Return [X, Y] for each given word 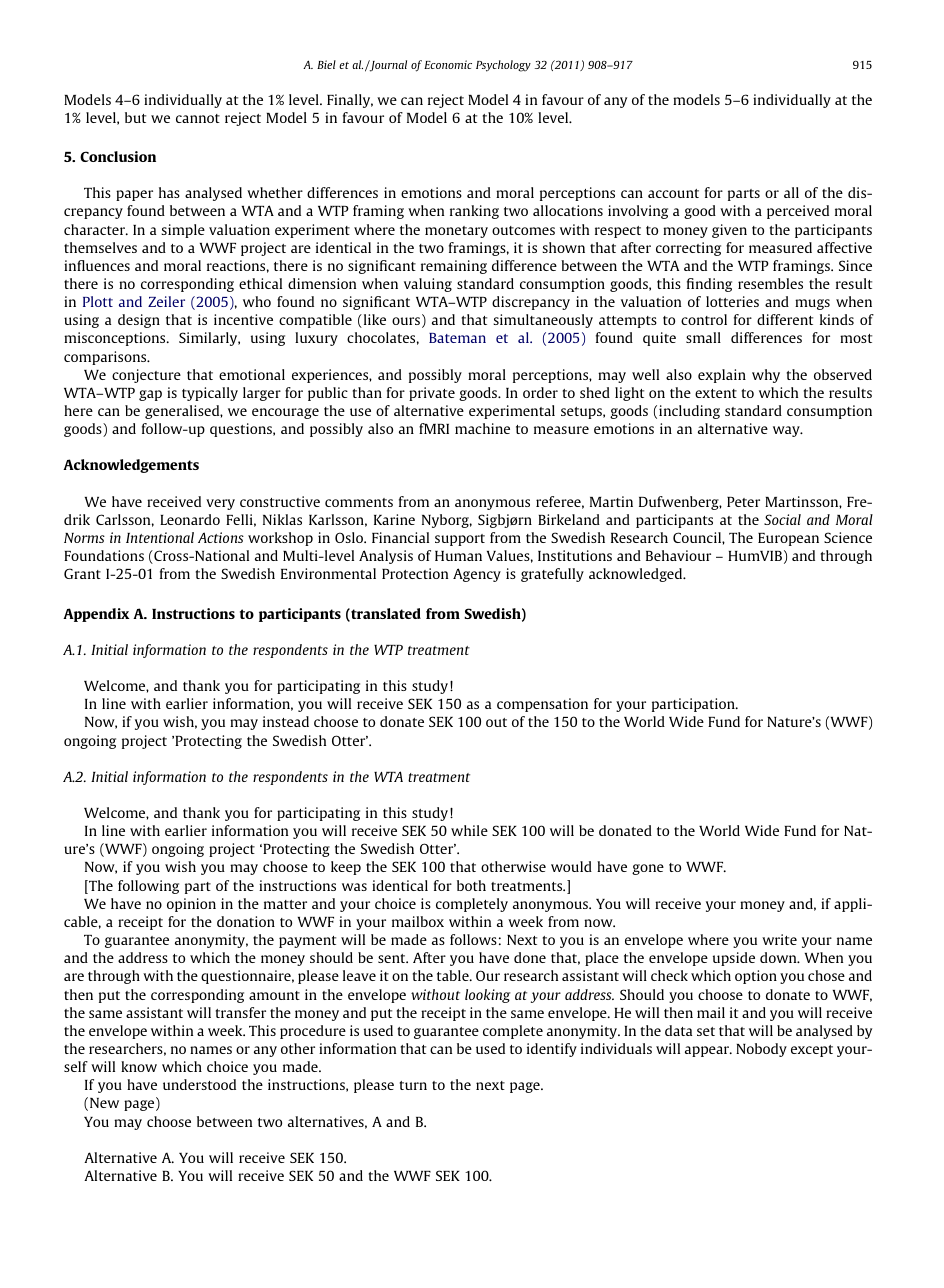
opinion [191, 905]
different [785, 319]
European [788, 539]
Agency [477, 575]
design [139, 321]
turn [413, 1085]
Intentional [160, 537]
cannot [198, 118]
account [673, 193]
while [469, 830]
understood [199, 1084]
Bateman [457, 338]
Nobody [761, 1050]
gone [648, 869]
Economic [448, 64]
